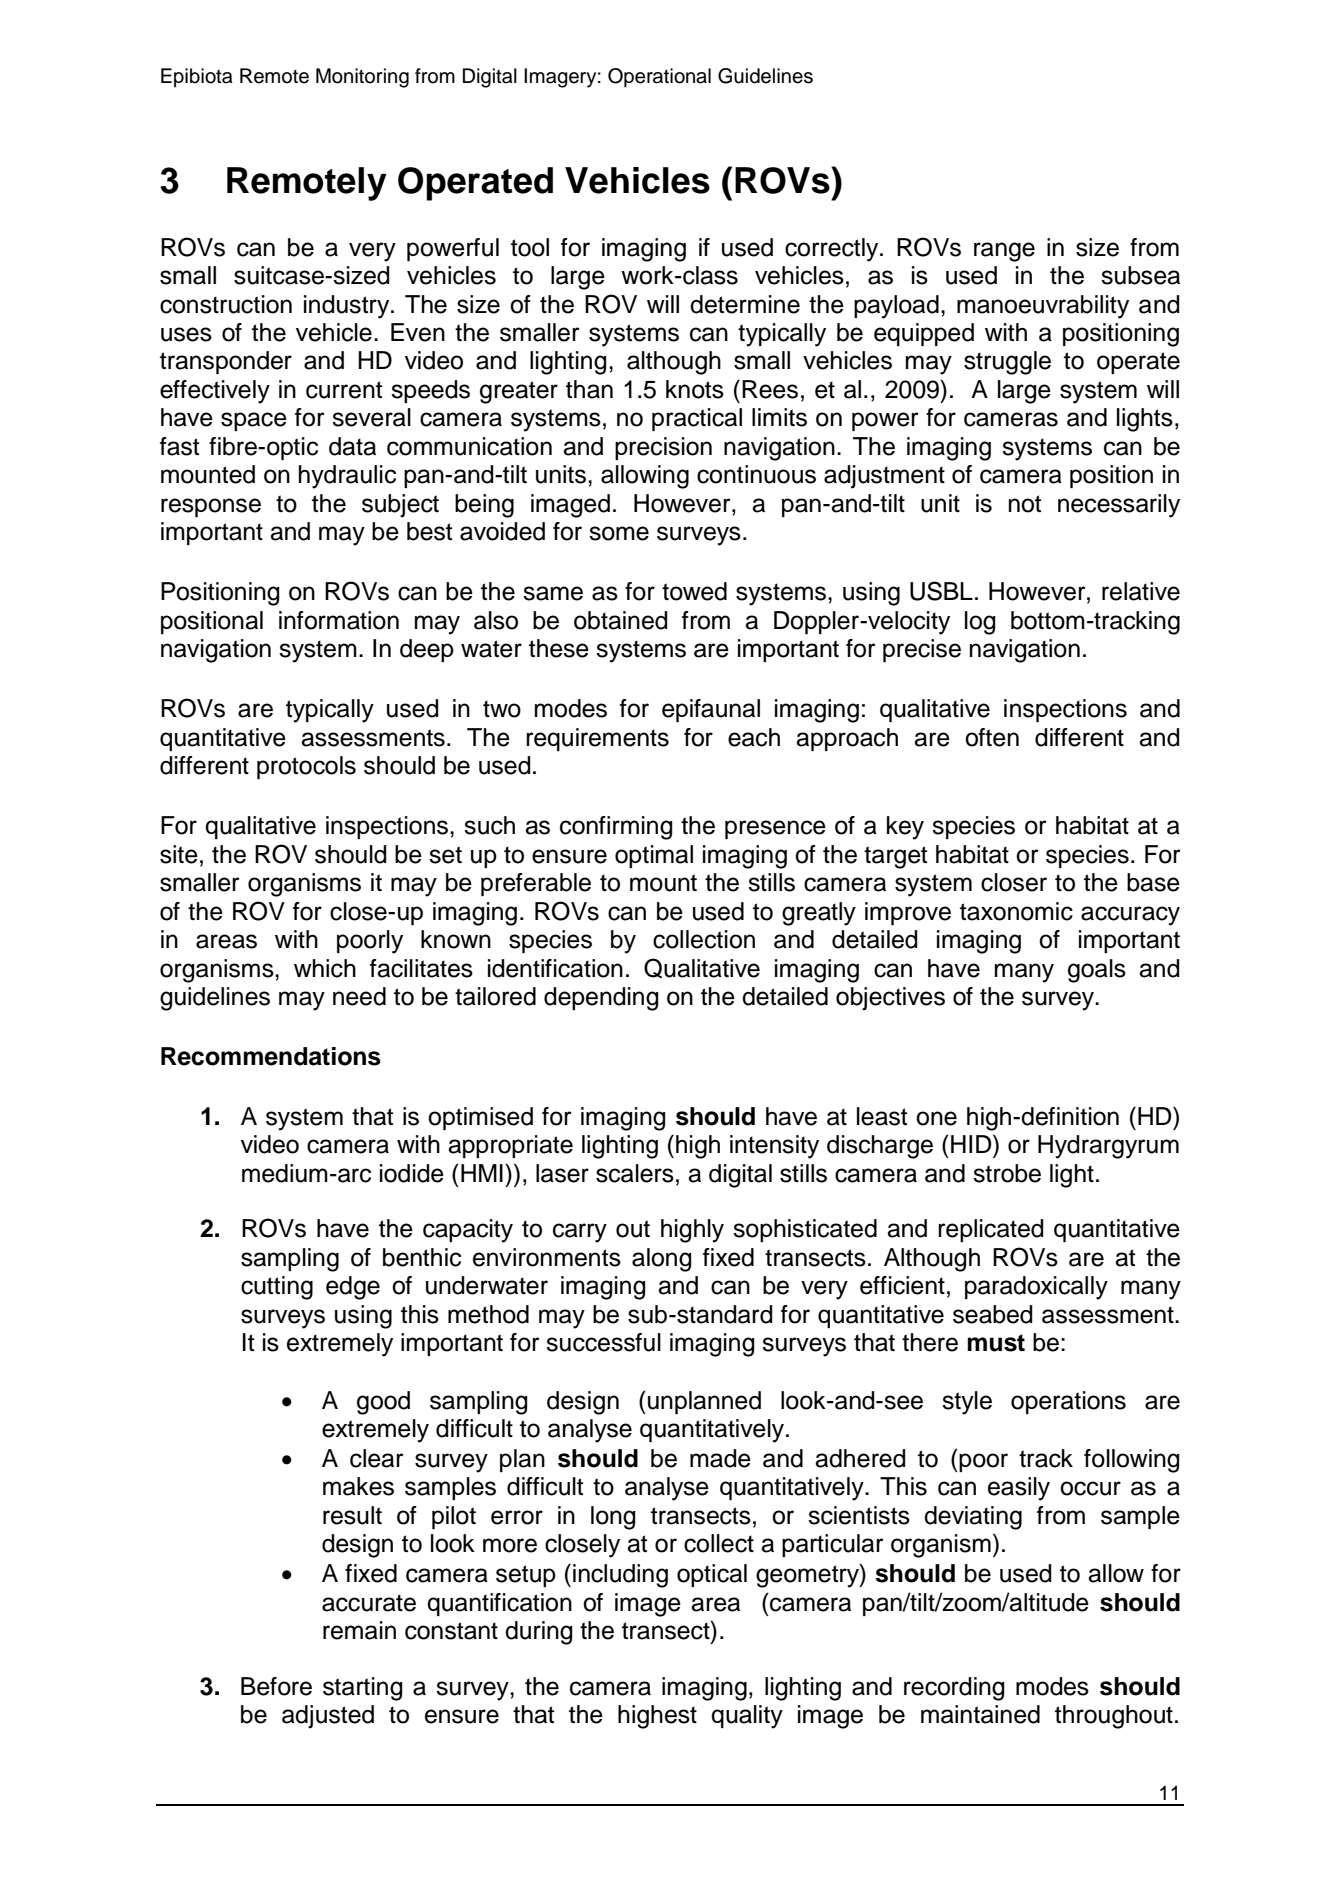  What do you see at coordinates (362, 78) in the screenshot?
I see `Monitoring` at bounding box center [362, 78].
